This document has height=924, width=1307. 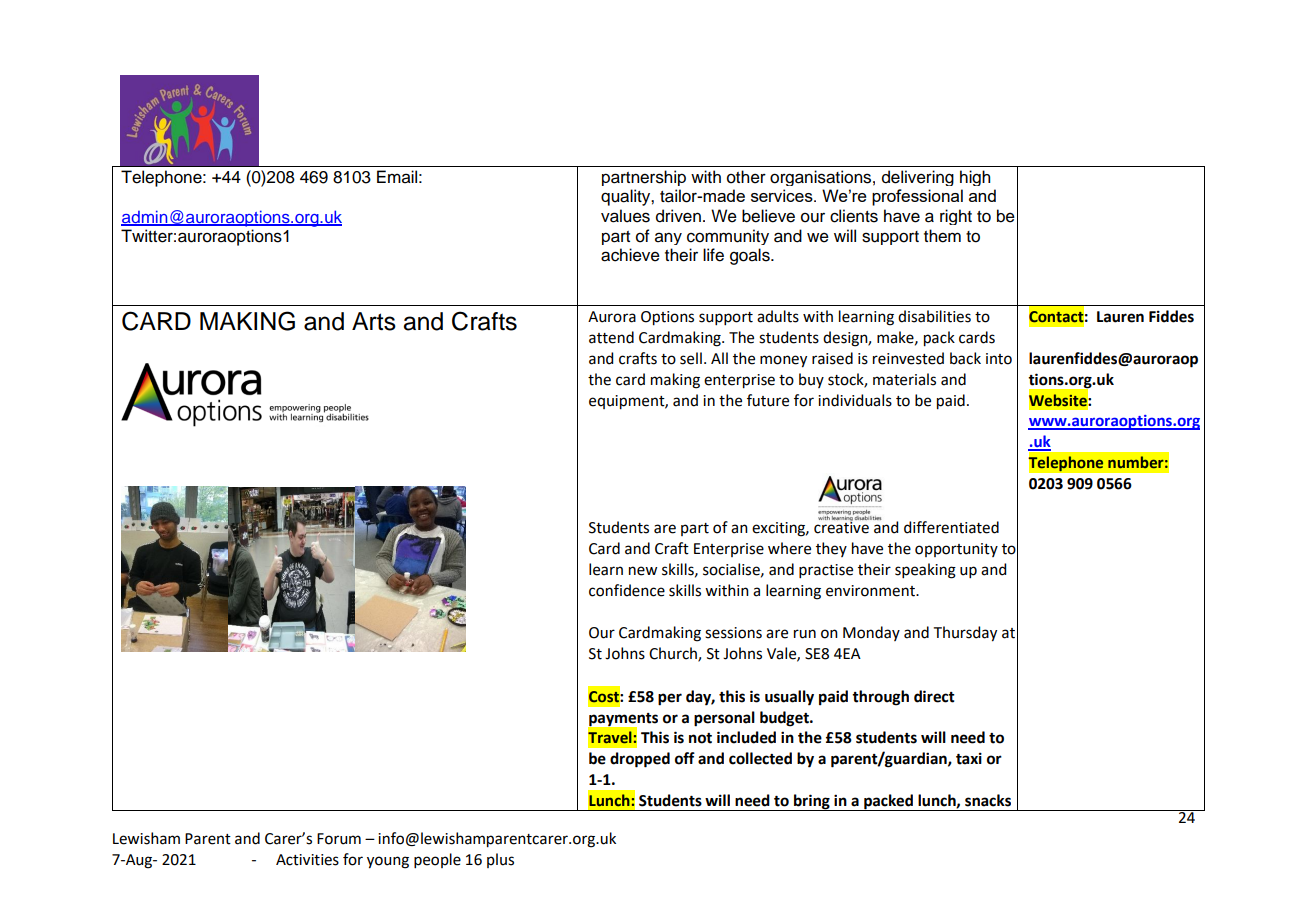 I want to click on values, so click(x=625, y=216).
